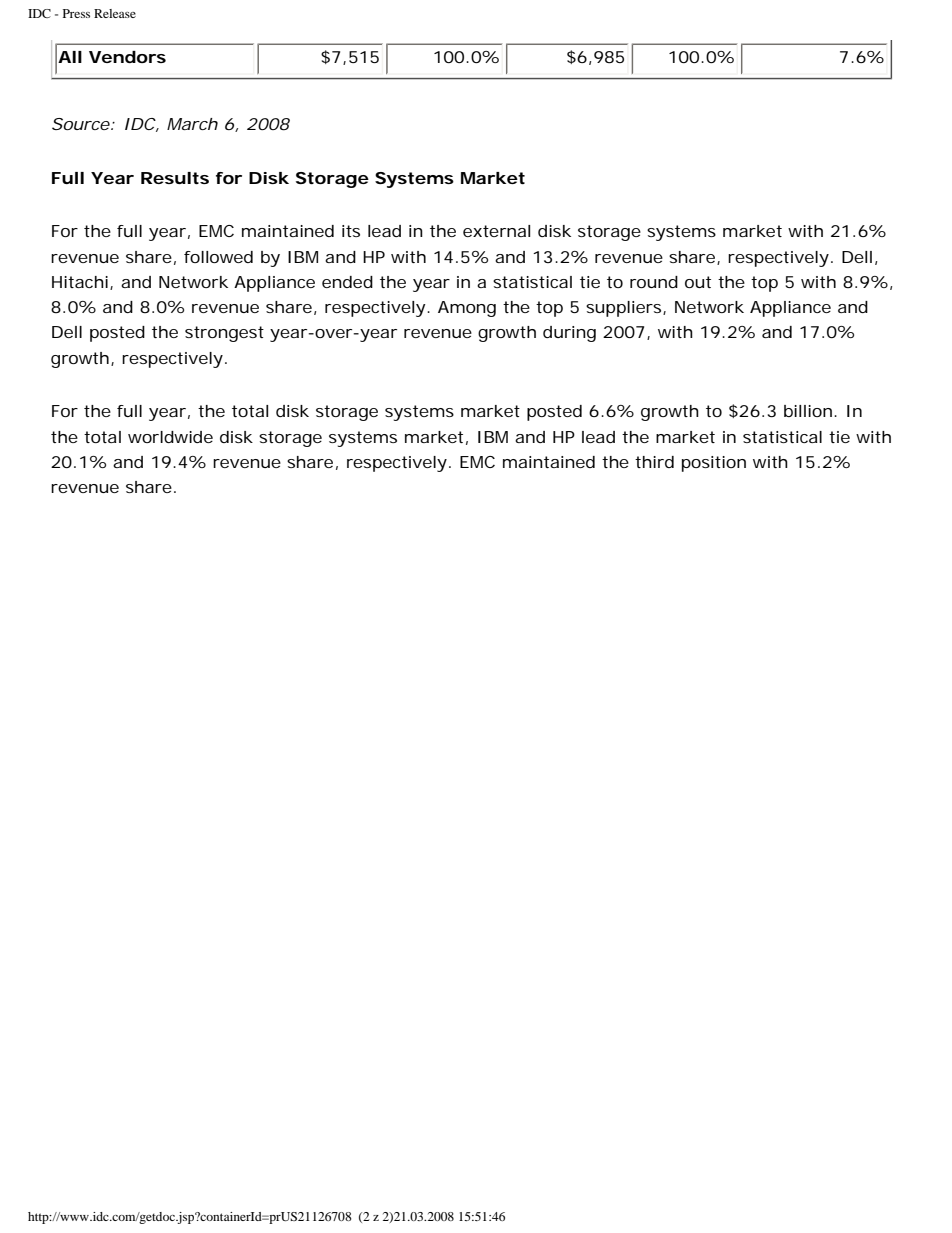  Describe the element at coordinates (115, 13) in the page. I see `Release` at that location.
